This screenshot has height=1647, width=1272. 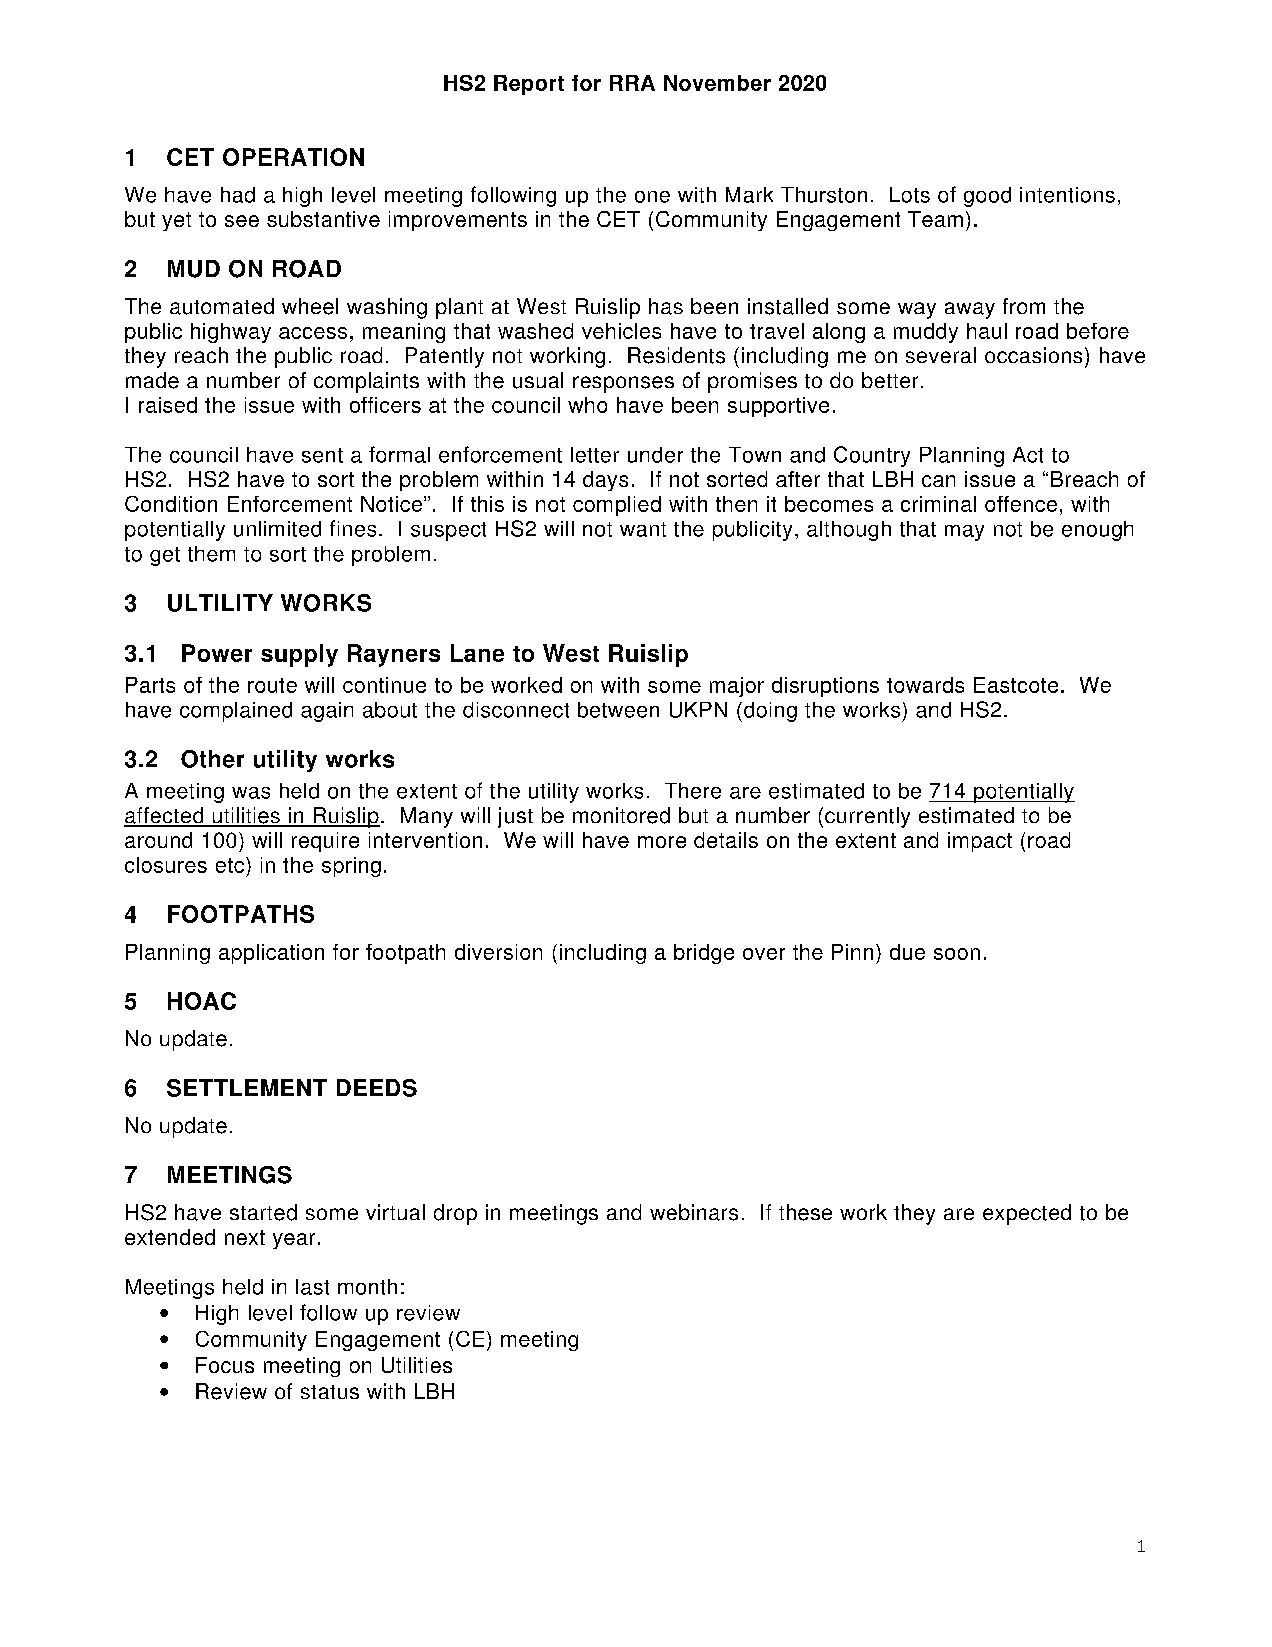 I want to click on good, so click(x=987, y=197).
